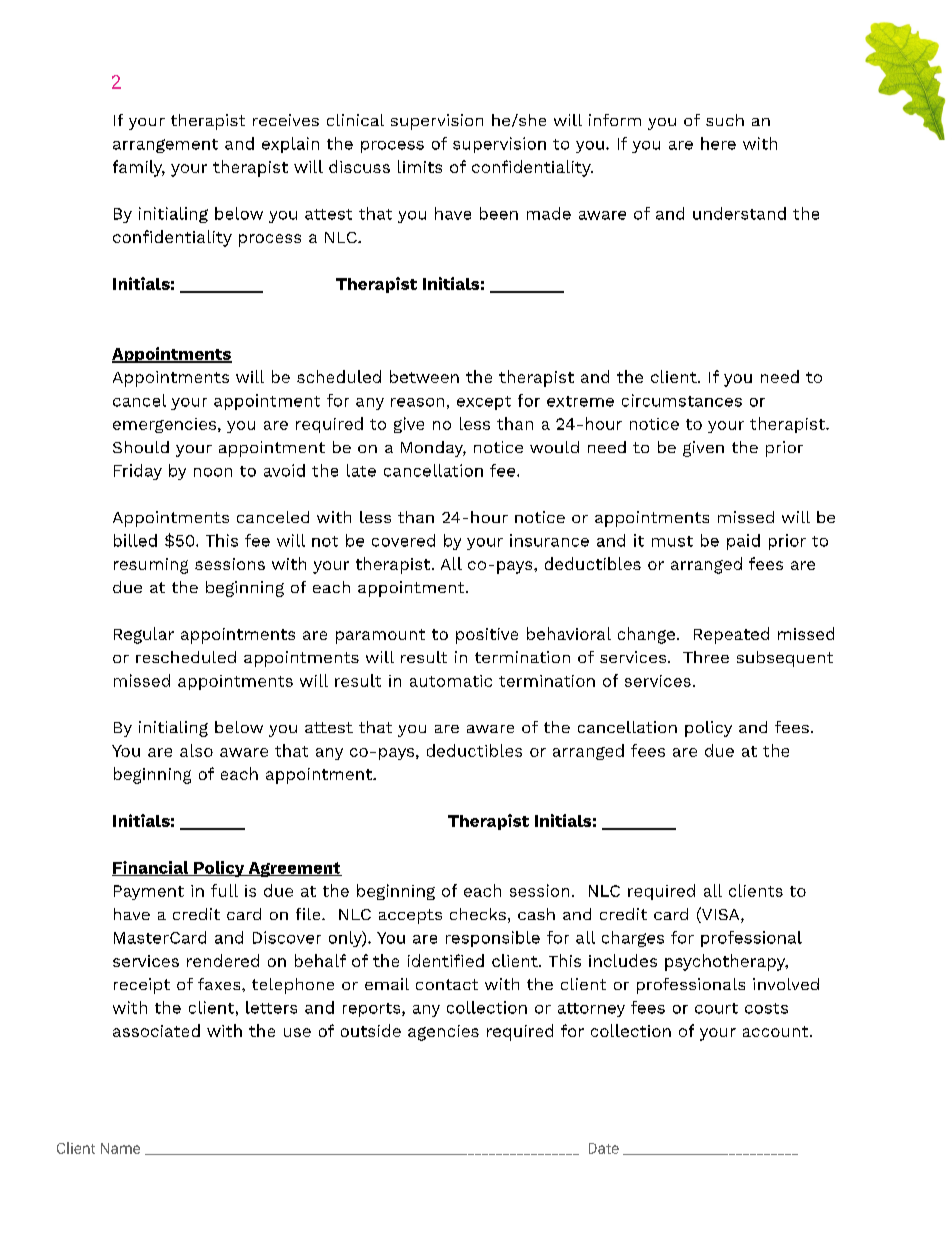 This screenshot has width=952, height=1233. Describe the element at coordinates (420, 166) in the screenshot. I see `limits` at that location.
